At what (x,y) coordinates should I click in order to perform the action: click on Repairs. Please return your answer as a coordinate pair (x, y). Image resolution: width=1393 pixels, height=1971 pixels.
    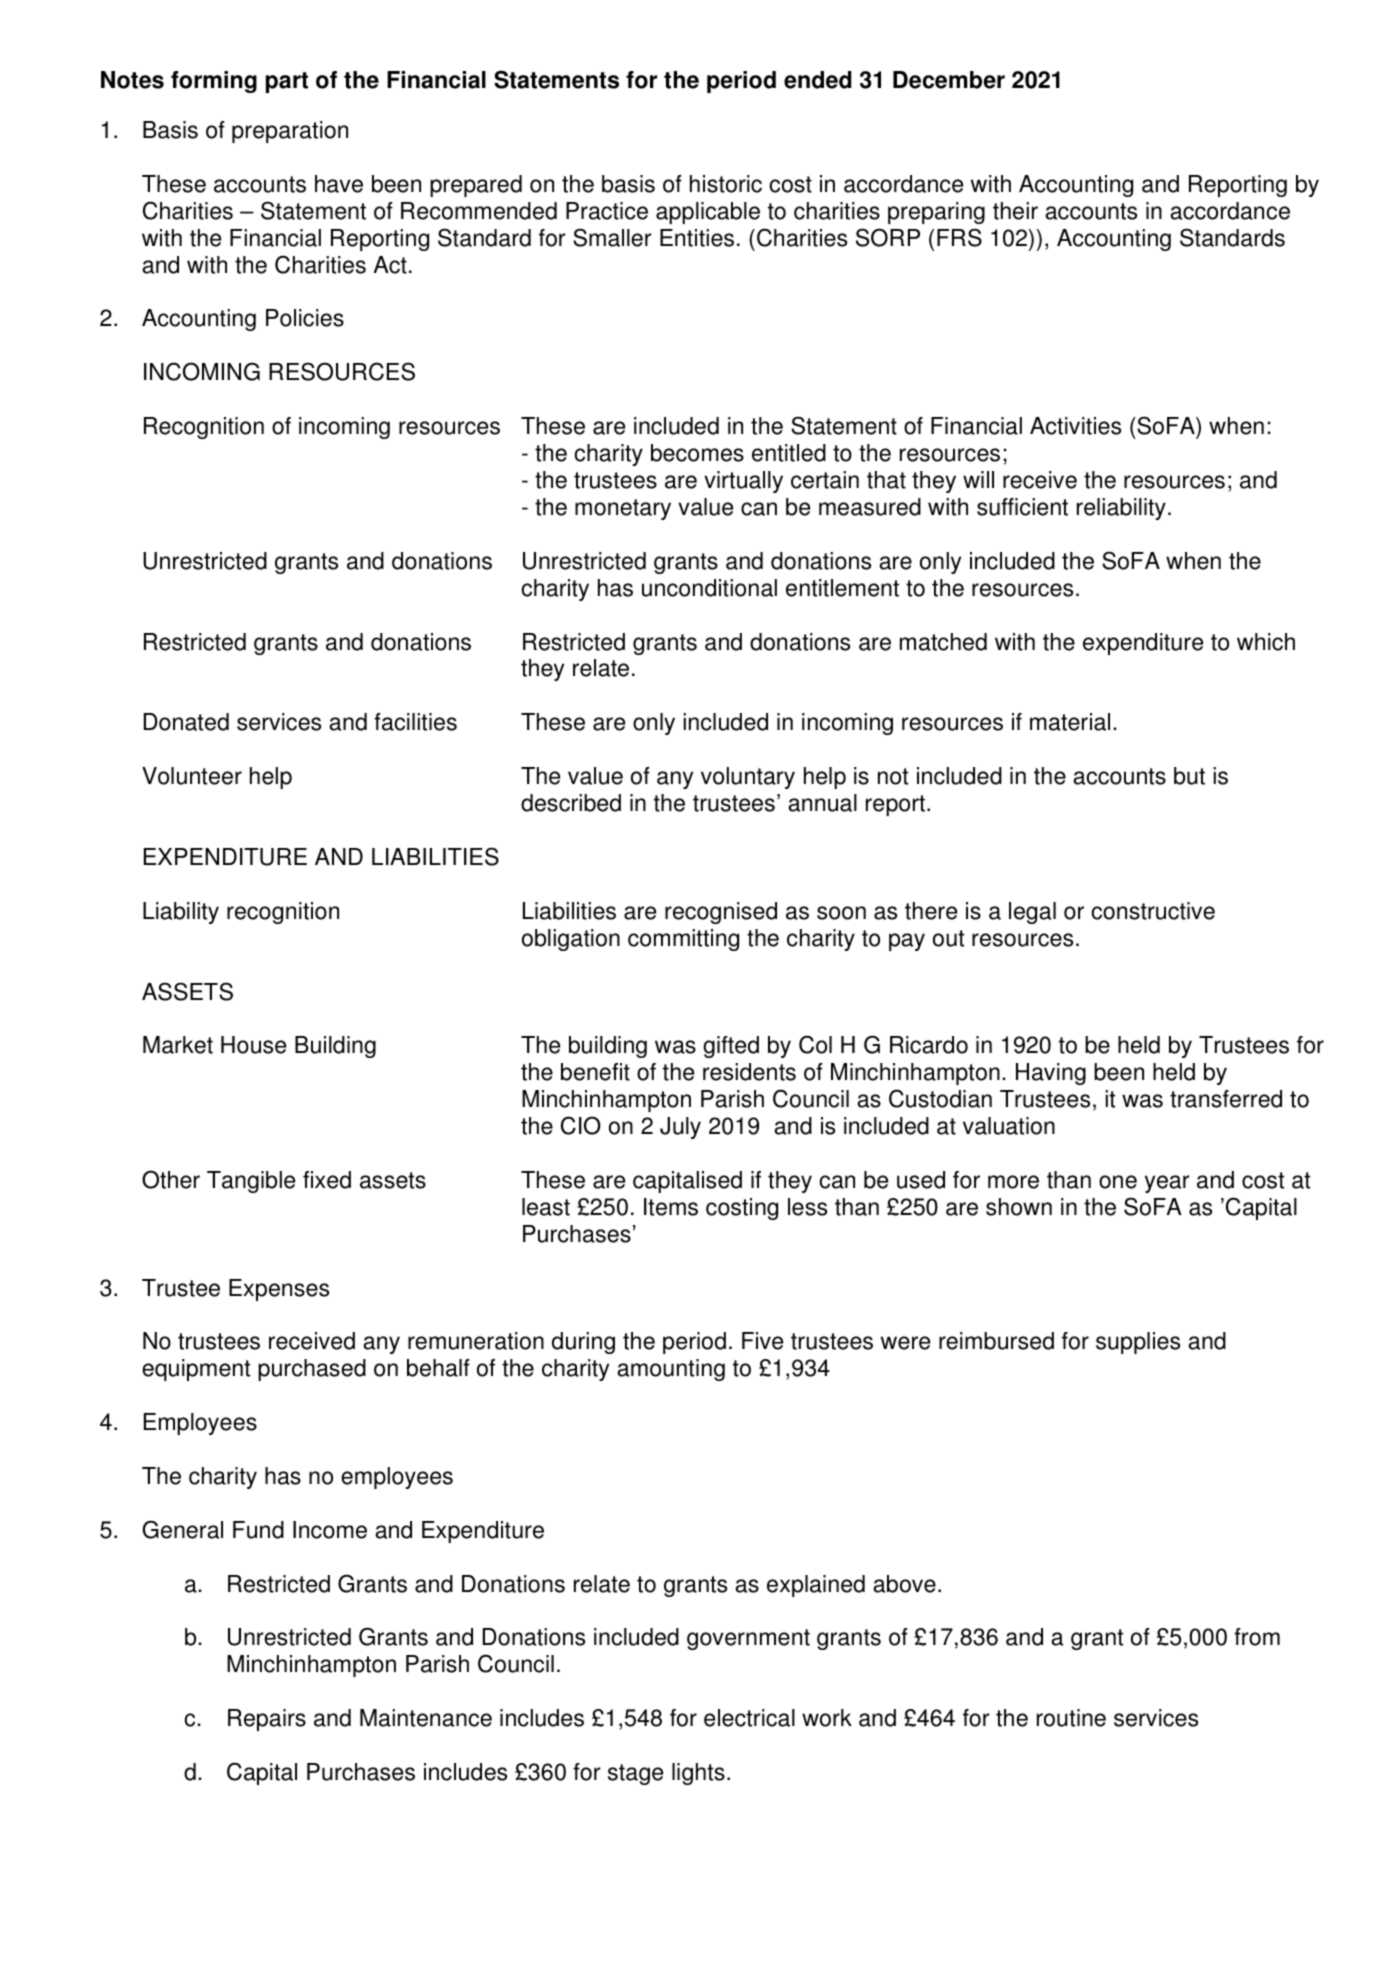
    Looking at the image, I should click on (267, 1720).
